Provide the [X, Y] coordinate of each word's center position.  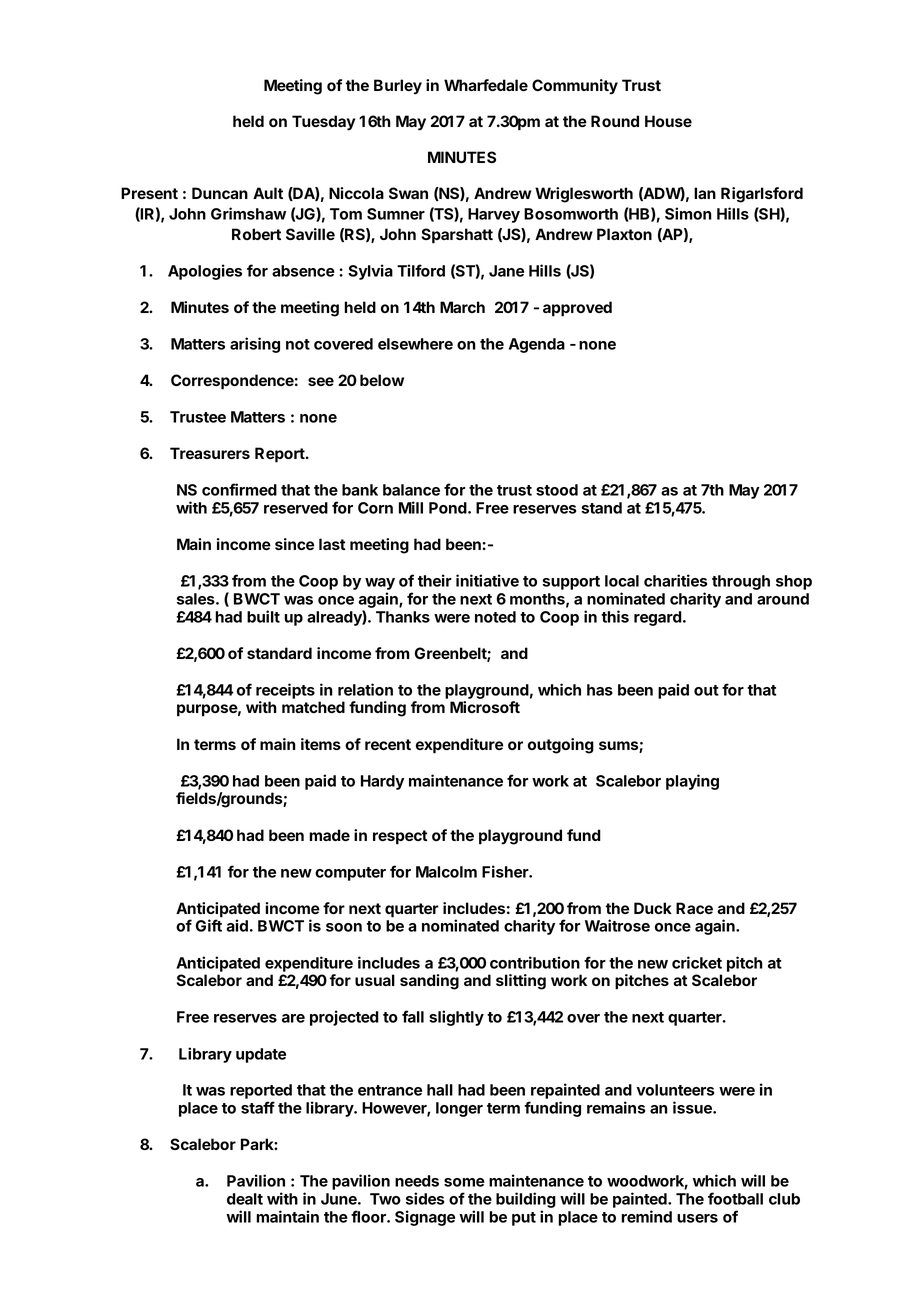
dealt [245, 1199]
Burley [398, 87]
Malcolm [446, 872]
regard [658, 618]
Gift [209, 925]
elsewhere [415, 344]
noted [495, 617]
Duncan [220, 193]
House [668, 121]
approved [577, 309]
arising [255, 345]
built [263, 616]
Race [694, 908]
